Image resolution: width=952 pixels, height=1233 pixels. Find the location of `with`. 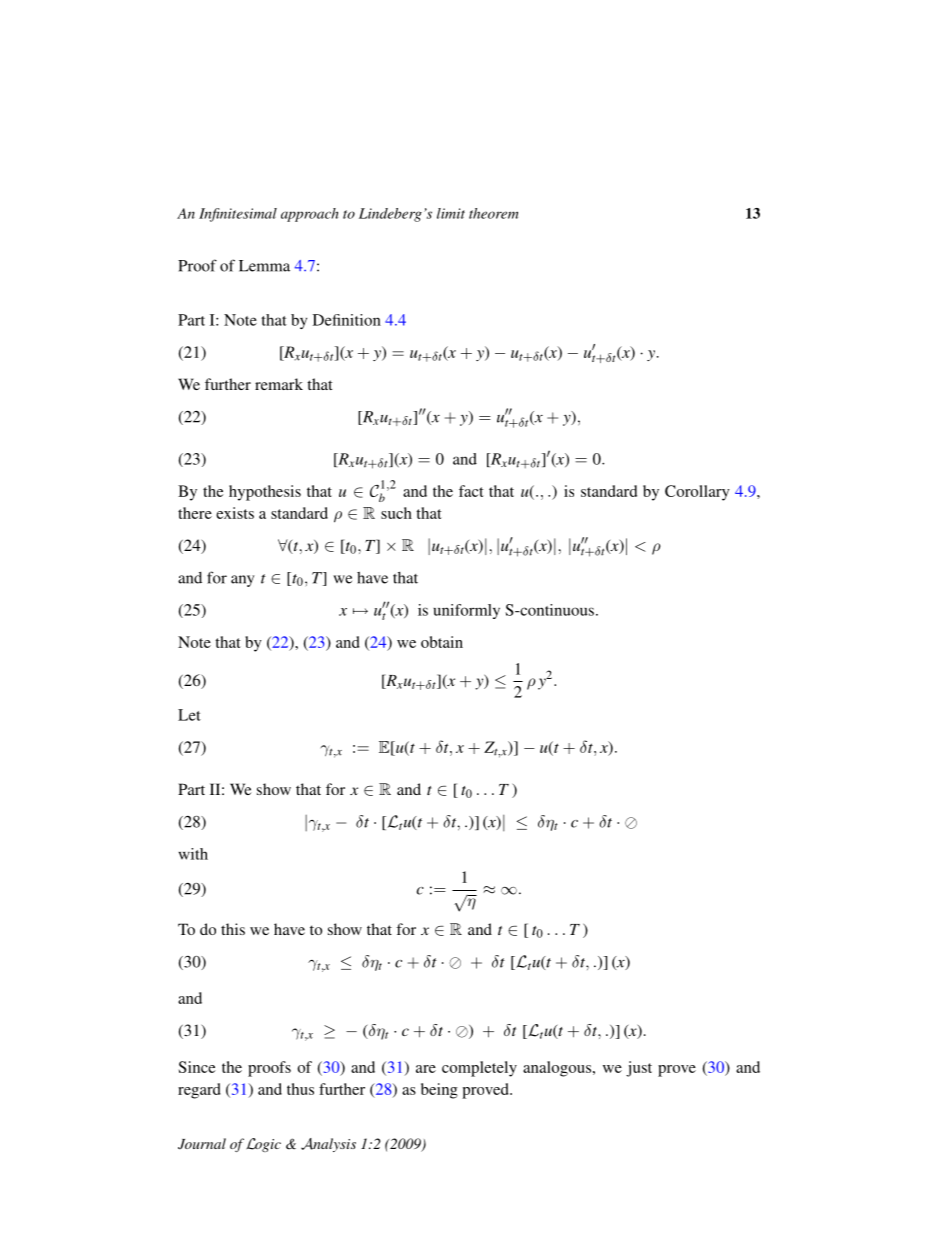

with is located at coordinates (193, 854).
